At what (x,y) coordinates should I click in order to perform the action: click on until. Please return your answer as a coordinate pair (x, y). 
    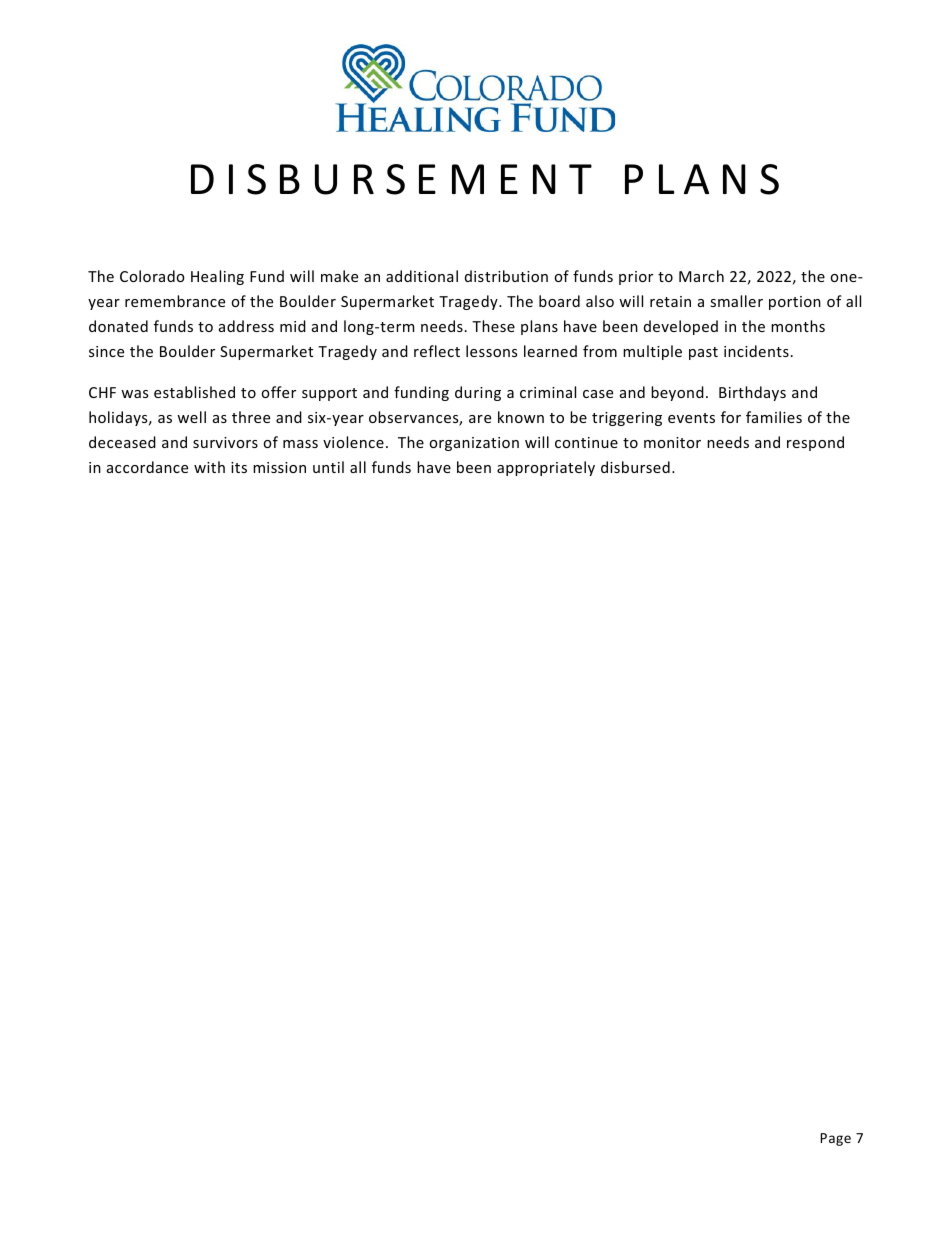
    Looking at the image, I should click on (328, 467).
